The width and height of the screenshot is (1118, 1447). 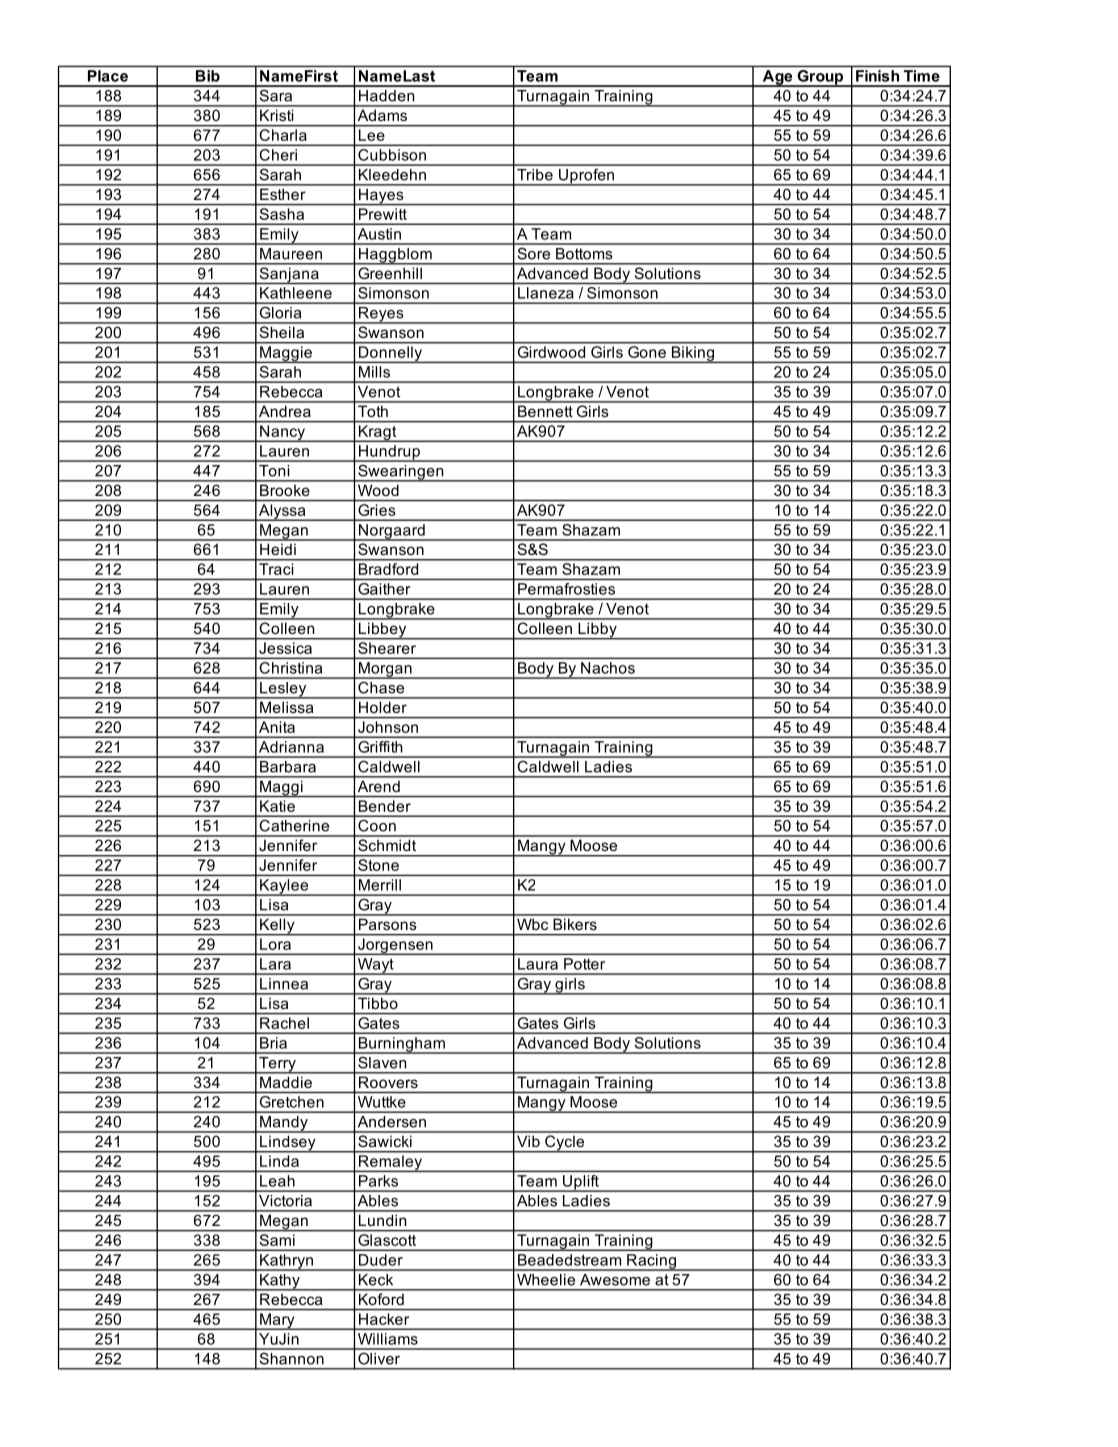 What do you see at coordinates (385, 670) in the screenshot?
I see `Morgan` at bounding box center [385, 670].
